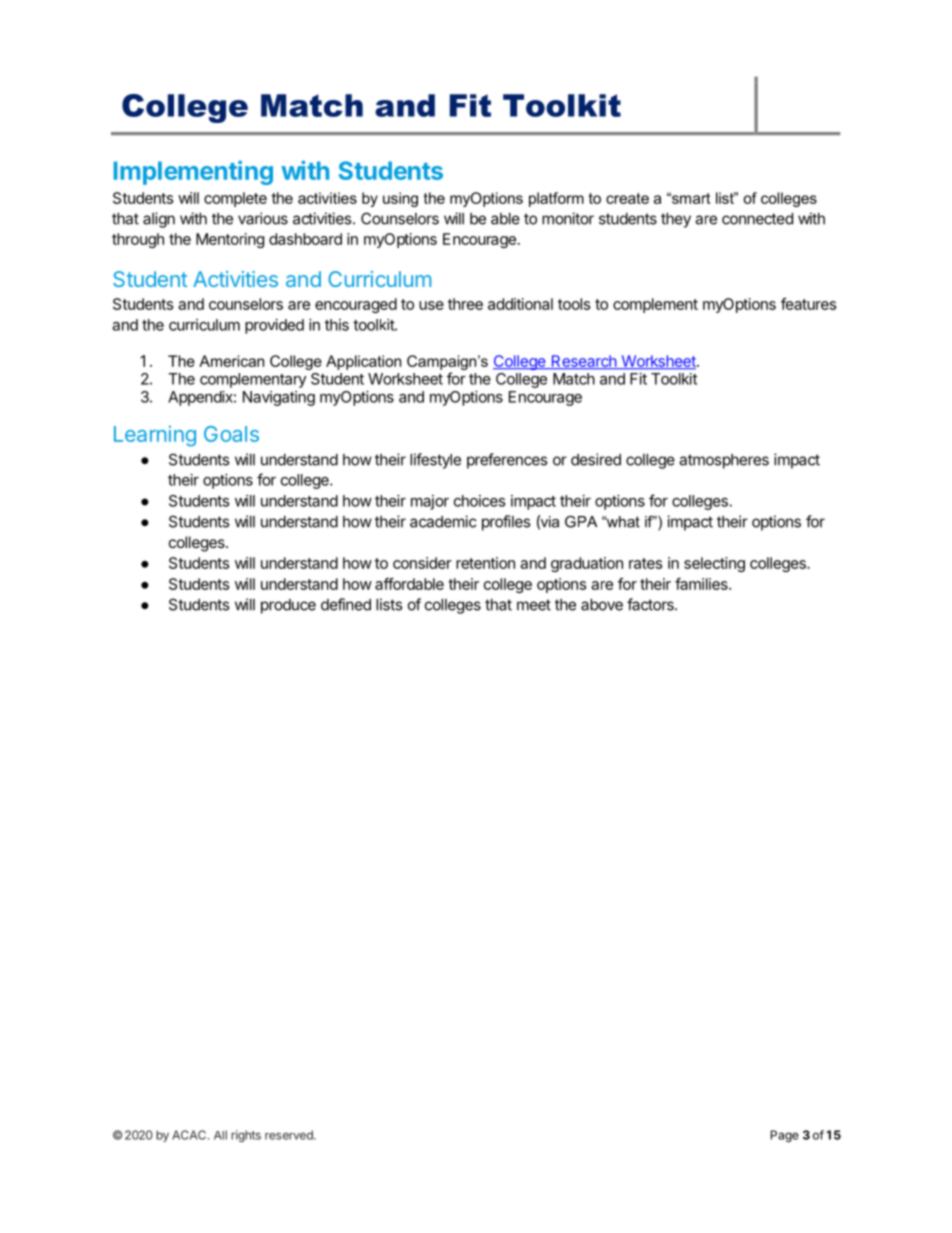 The height and width of the screenshot is (1233, 952). I want to click on All, so click(220, 1135).
